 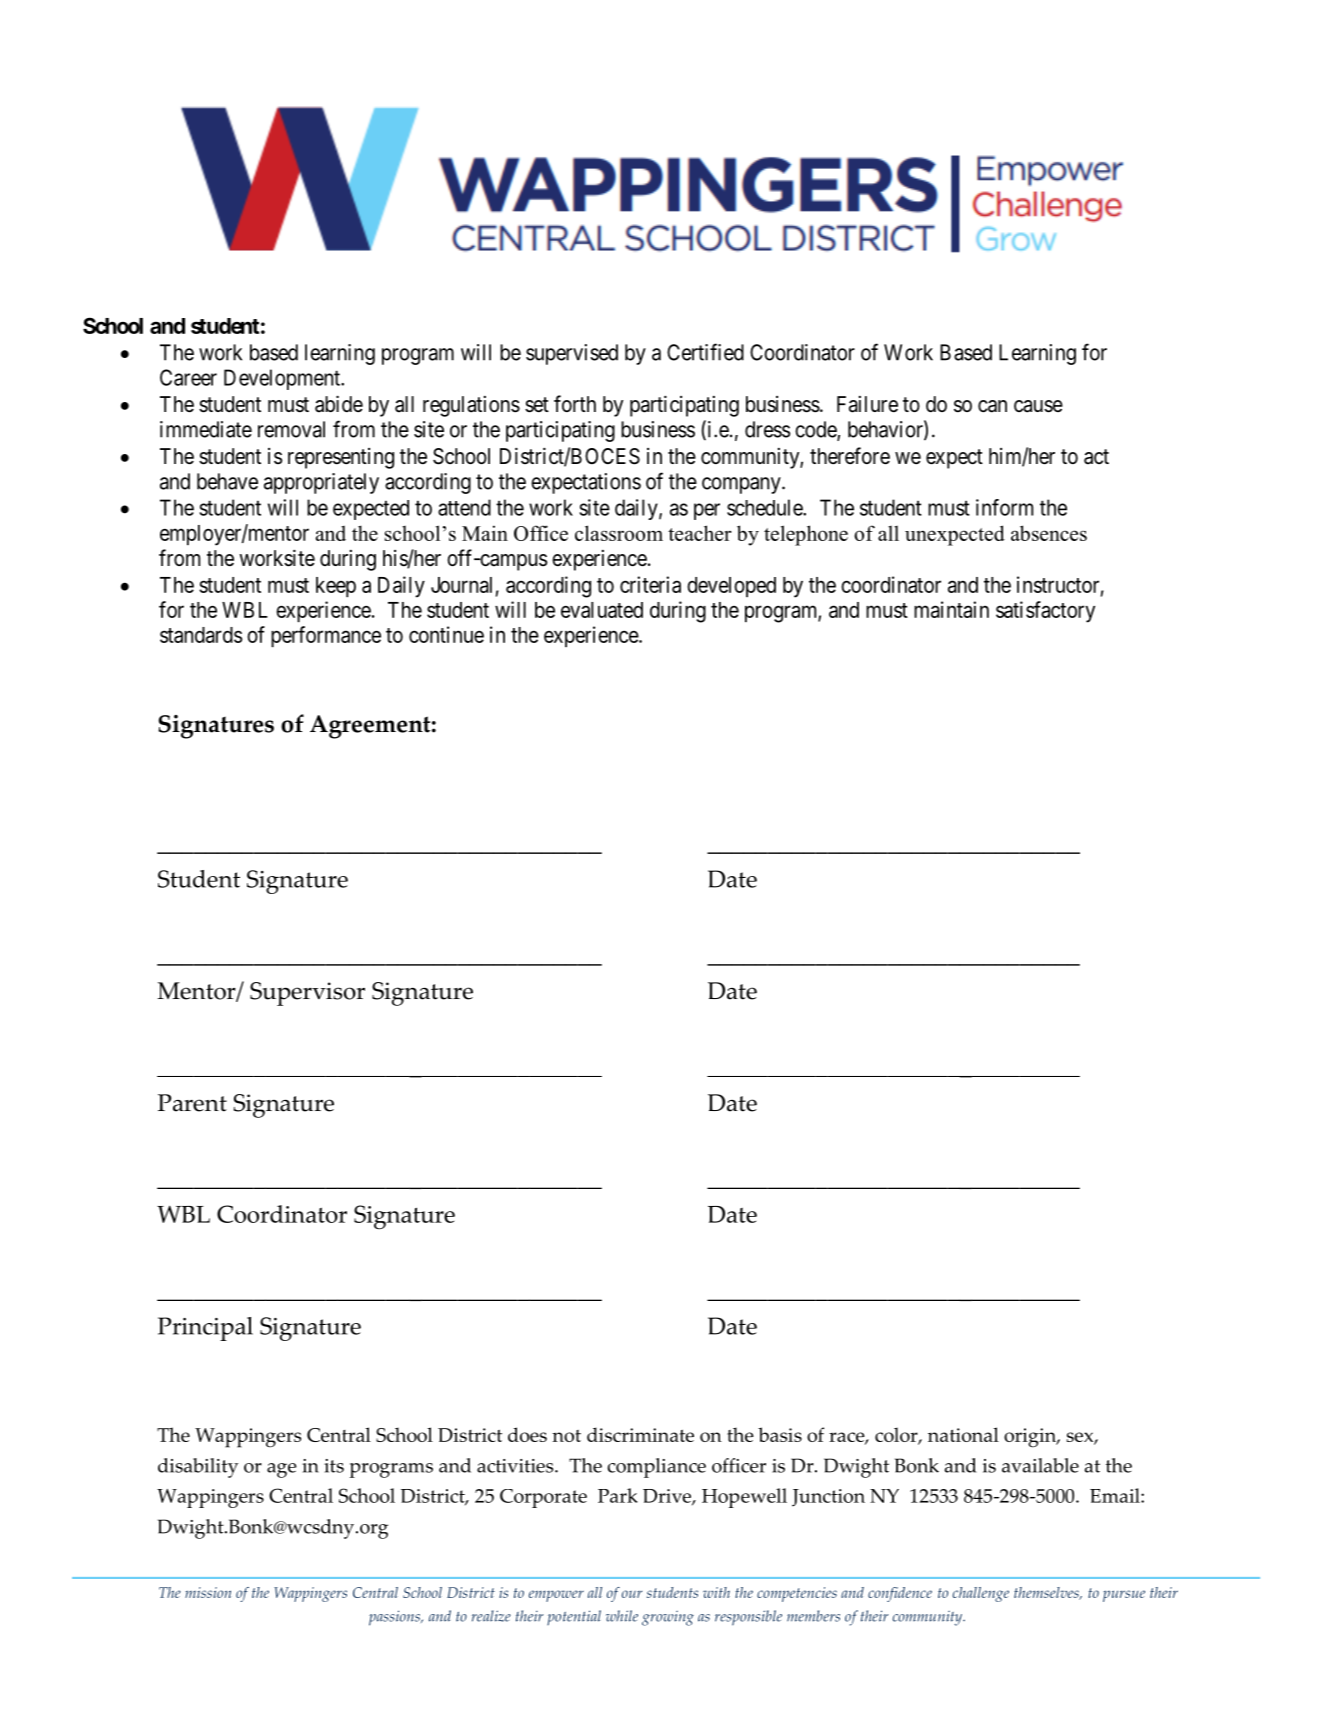 What do you see at coordinates (208, 1592) in the image?
I see `mission` at bounding box center [208, 1592].
